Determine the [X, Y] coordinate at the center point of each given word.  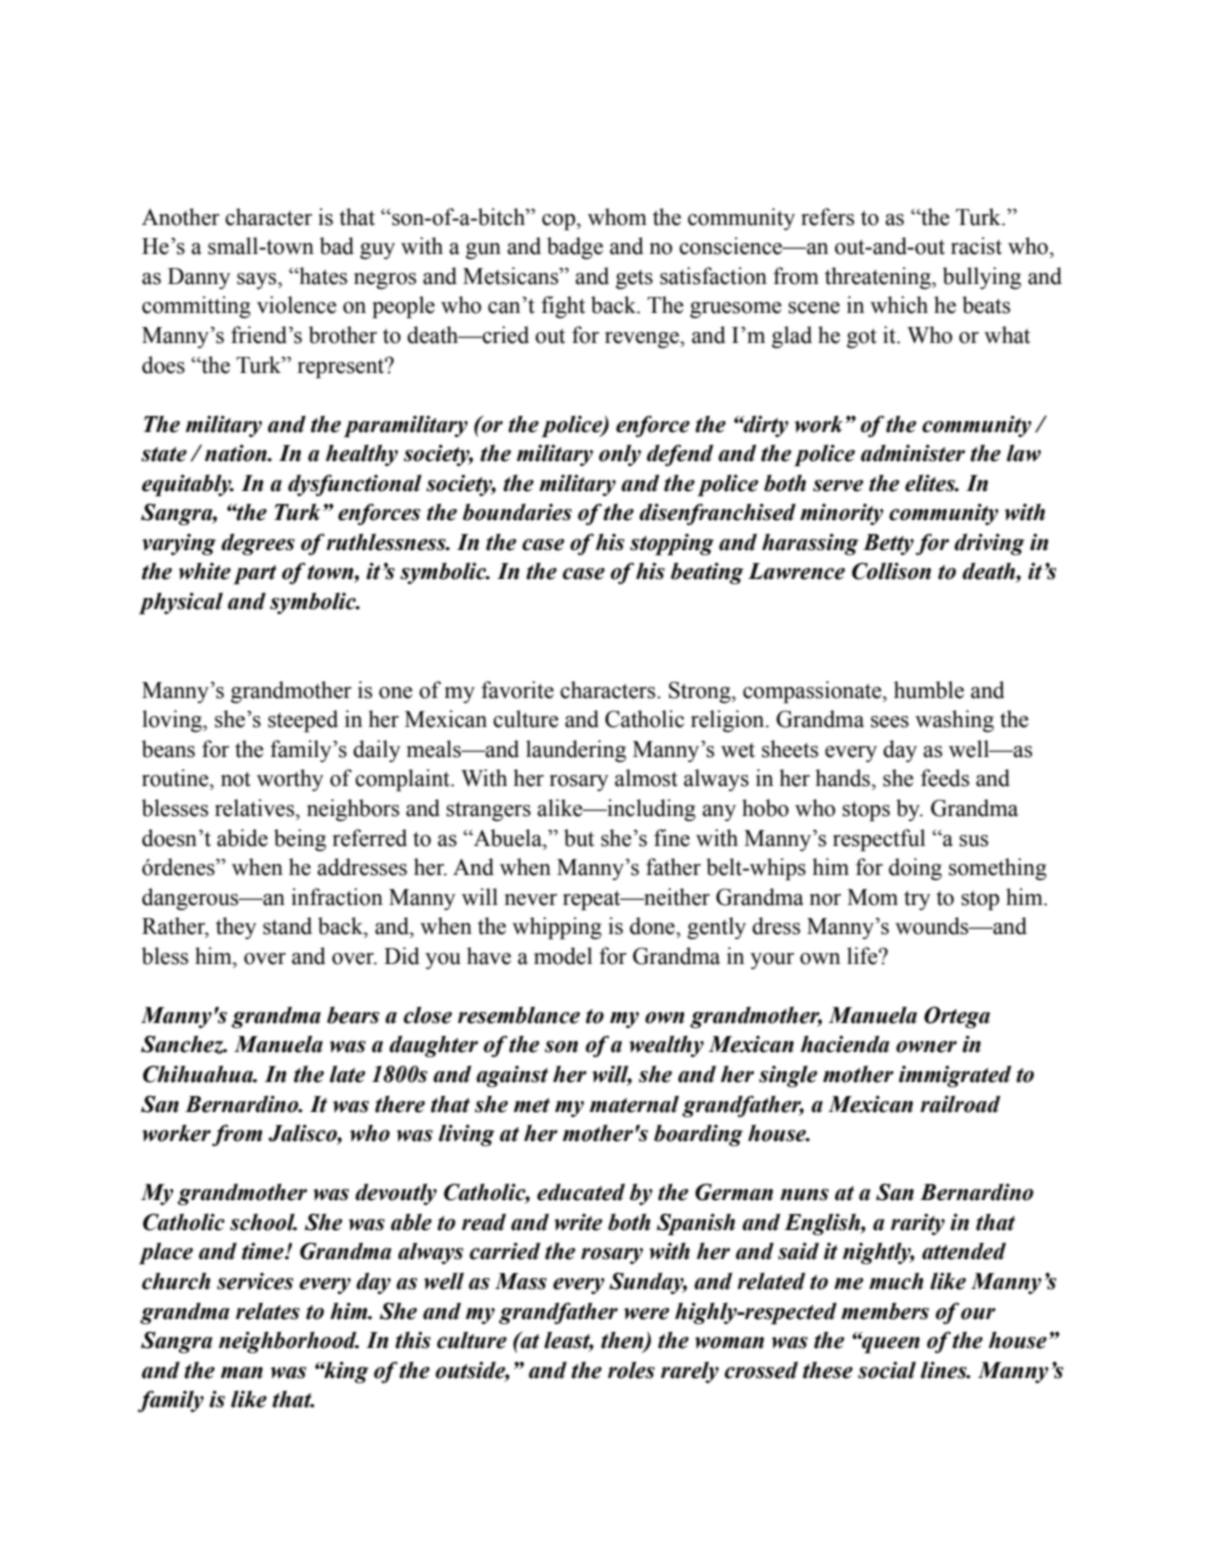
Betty [888, 544]
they [236, 928]
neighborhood [289, 1342]
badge [575, 248]
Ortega [957, 1017]
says [258, 281]
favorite [517, 690]
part [255, 575]
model [563, 956]
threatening [879, 278]
